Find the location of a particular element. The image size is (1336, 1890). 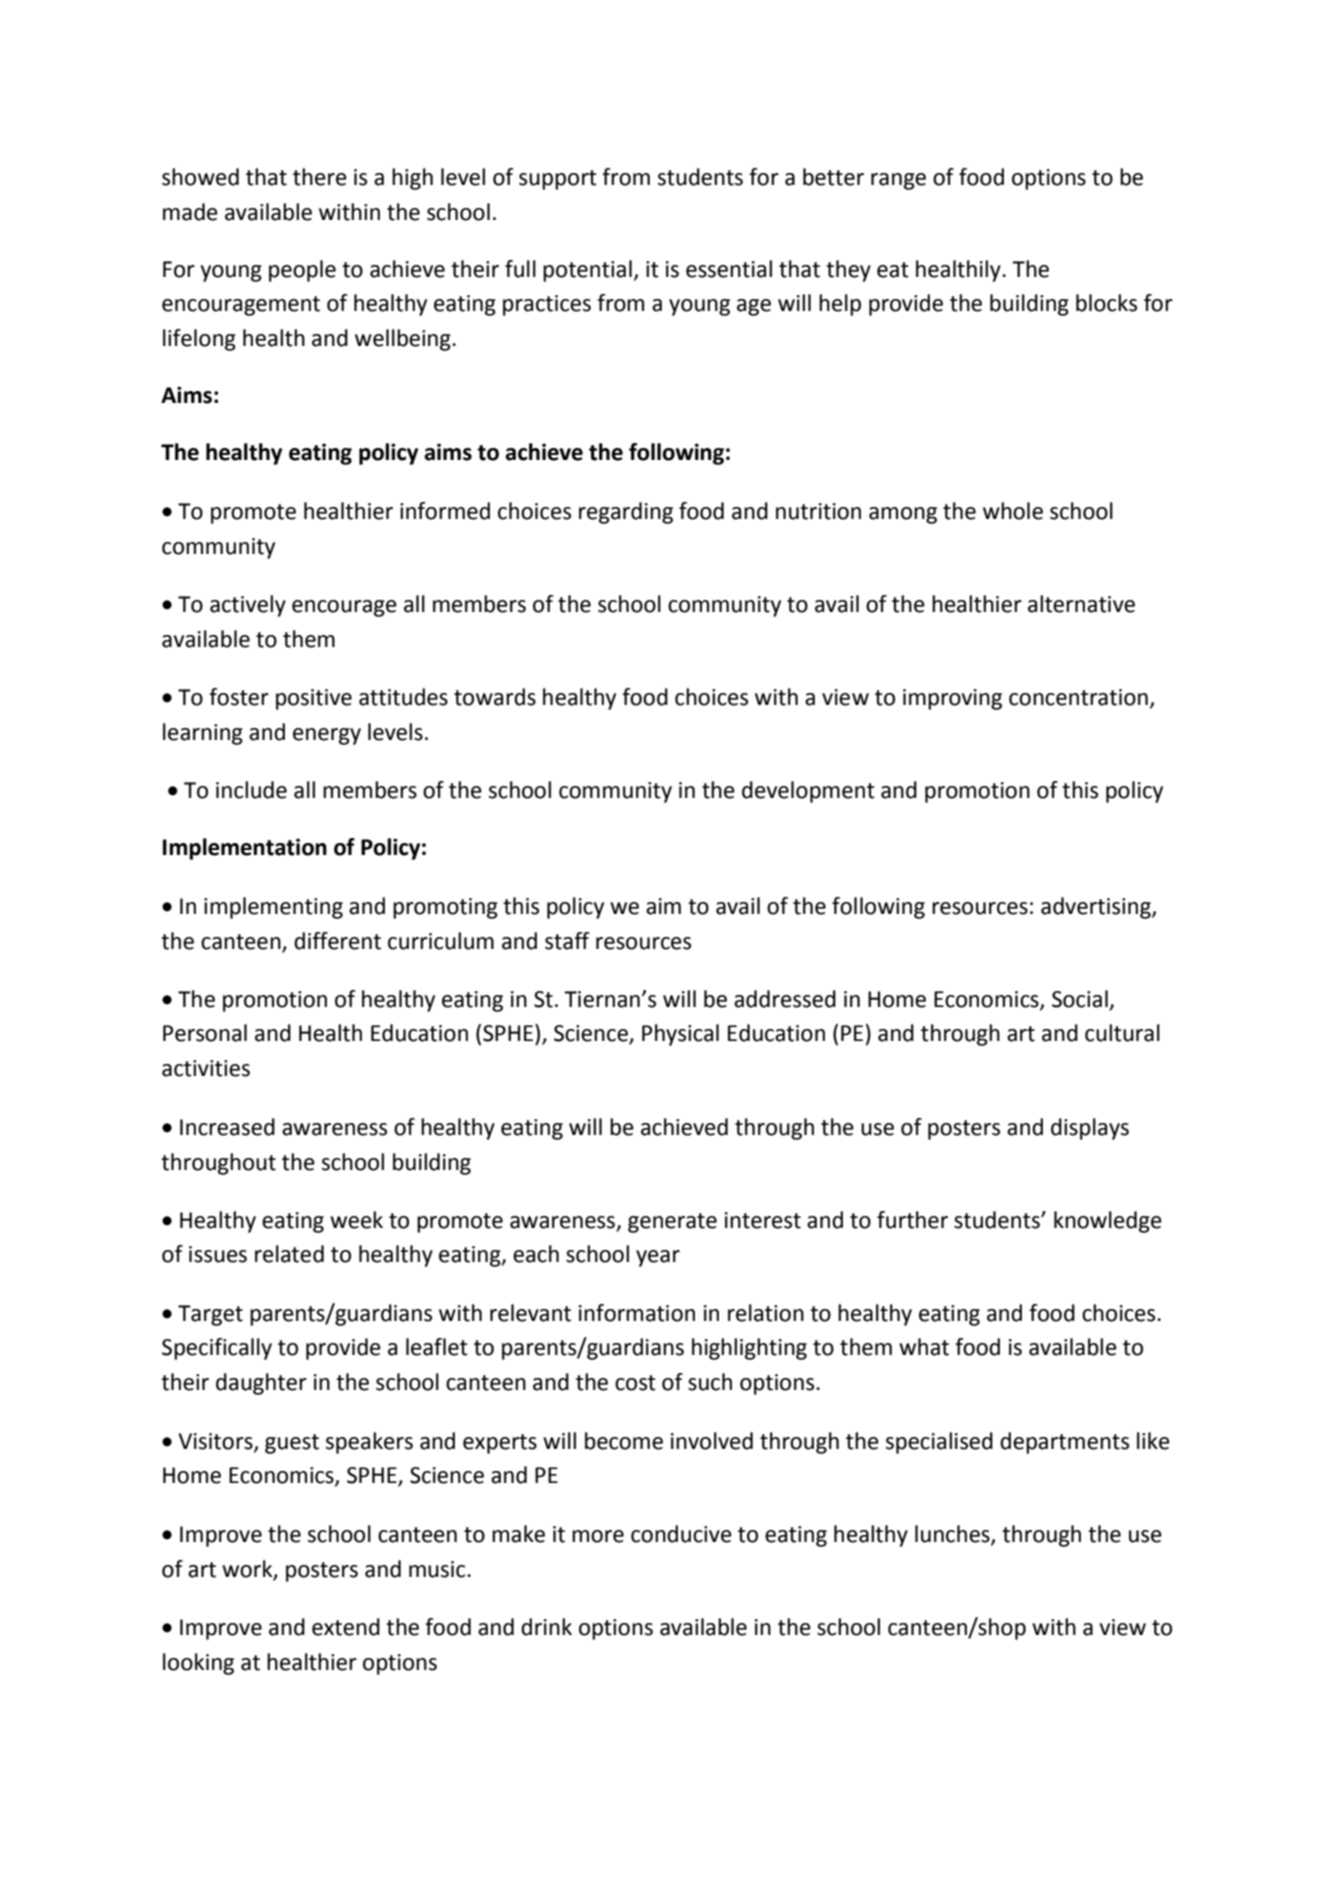

knowledge is located at coordinates (1108, 1222).
